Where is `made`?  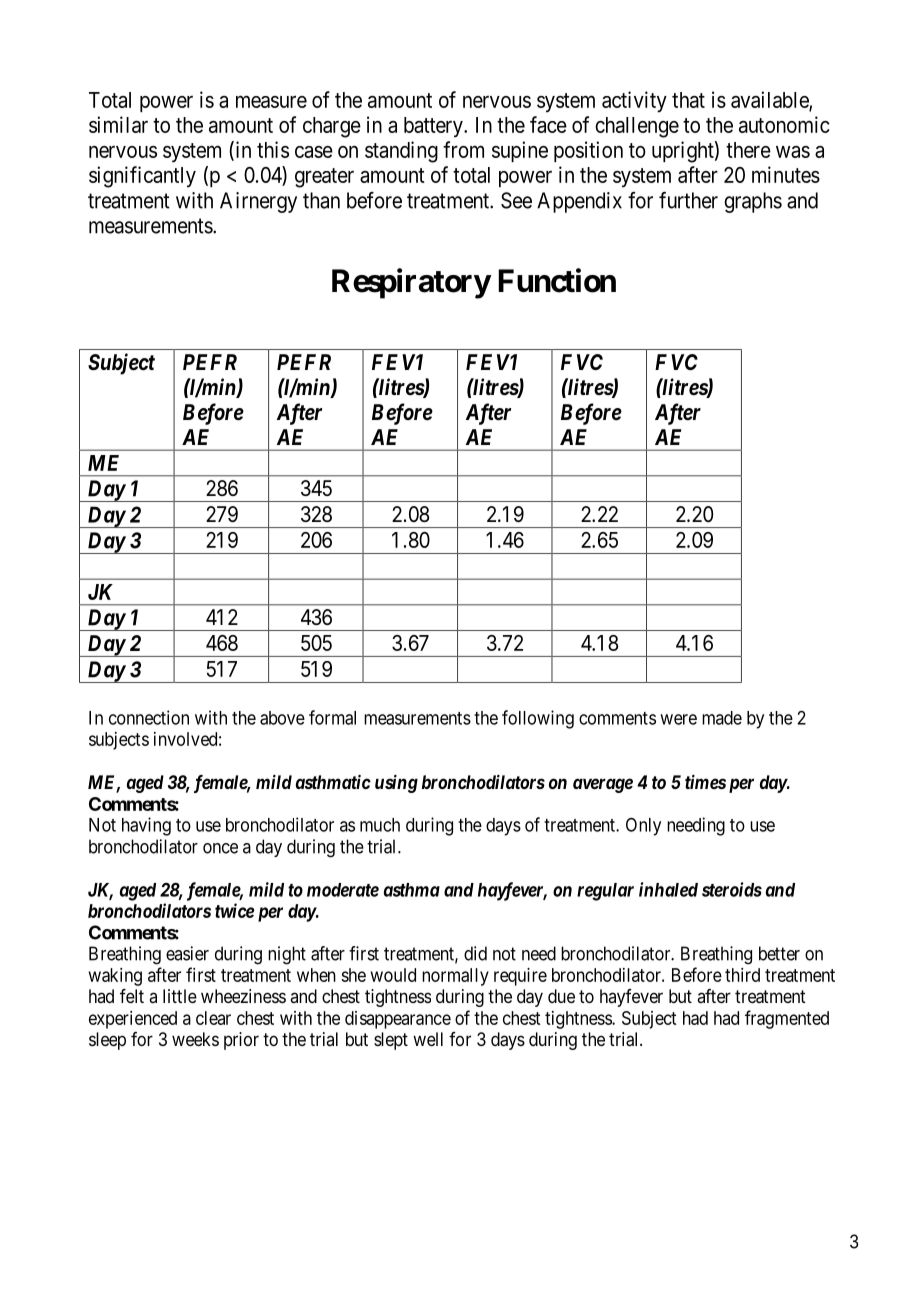 made is located at coordinates (722, 718).
